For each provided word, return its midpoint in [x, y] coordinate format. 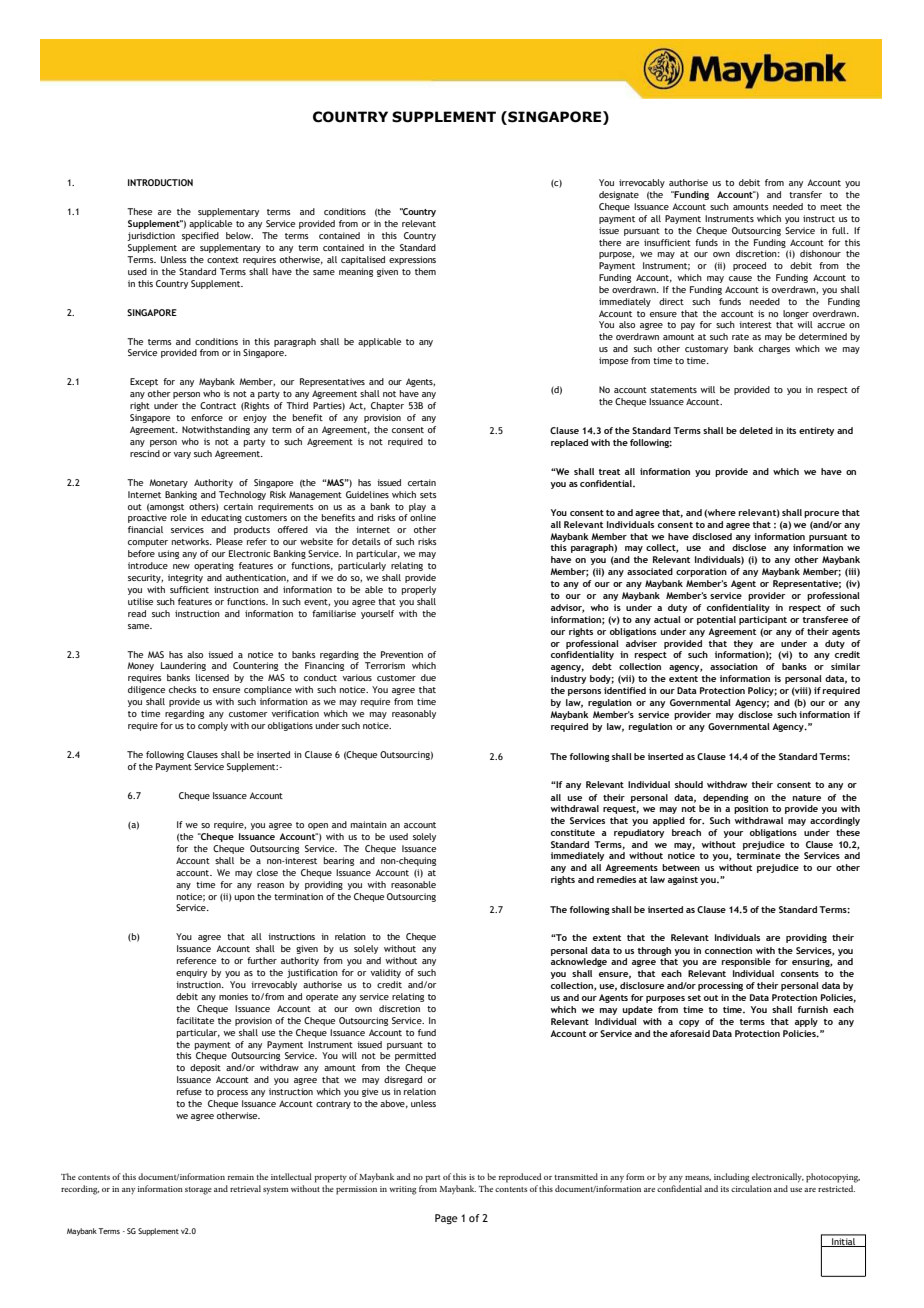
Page [446, 1219]
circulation [751, 1187]
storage [198, 1191]
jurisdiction [151, 236]
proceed [749, 266]
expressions [412, 260]
